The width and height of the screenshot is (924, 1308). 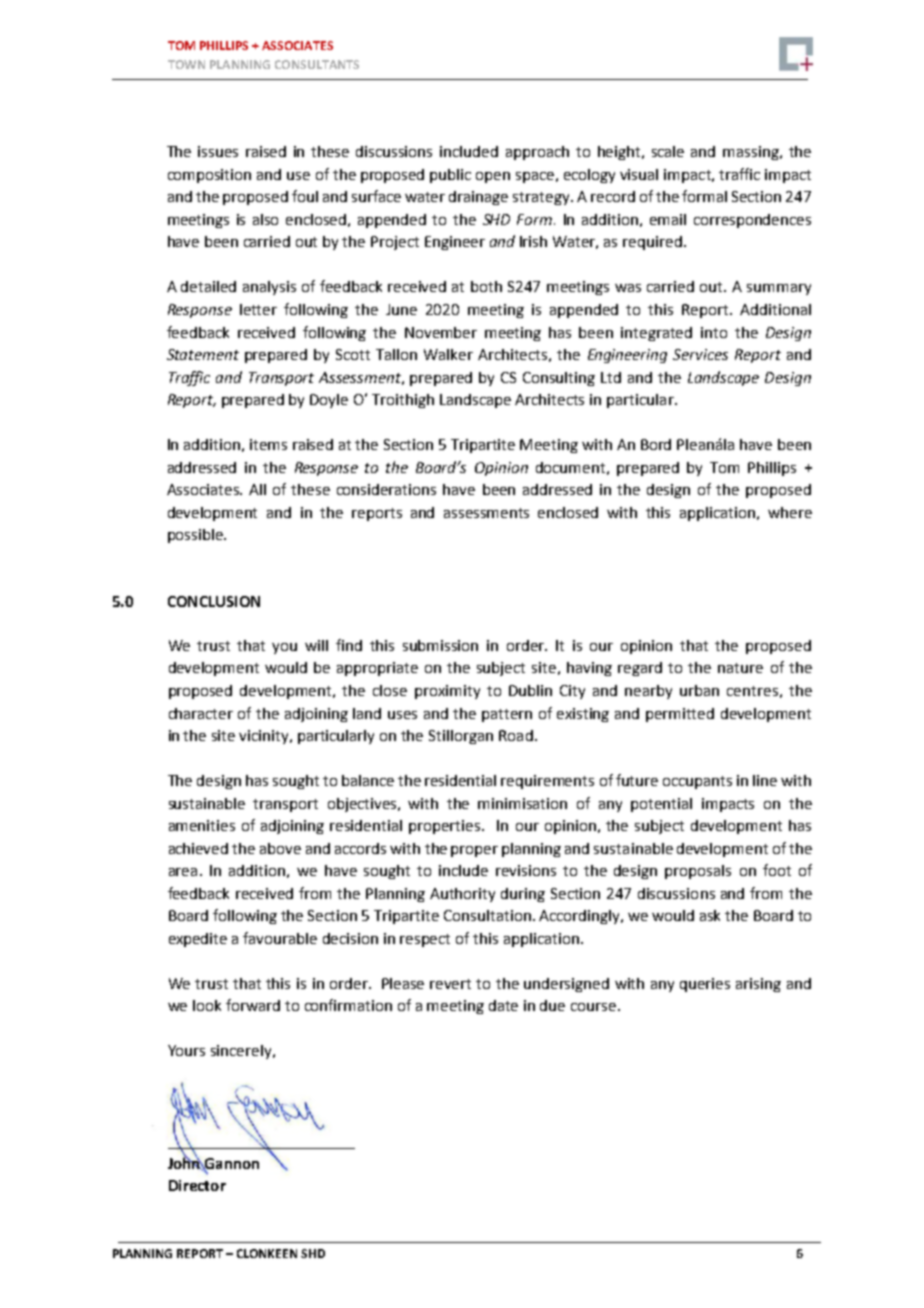 What do you see at coordinates (214, 601) in the screenshot?
I see `CONCLUSION` at bounding box center [214, 601].
